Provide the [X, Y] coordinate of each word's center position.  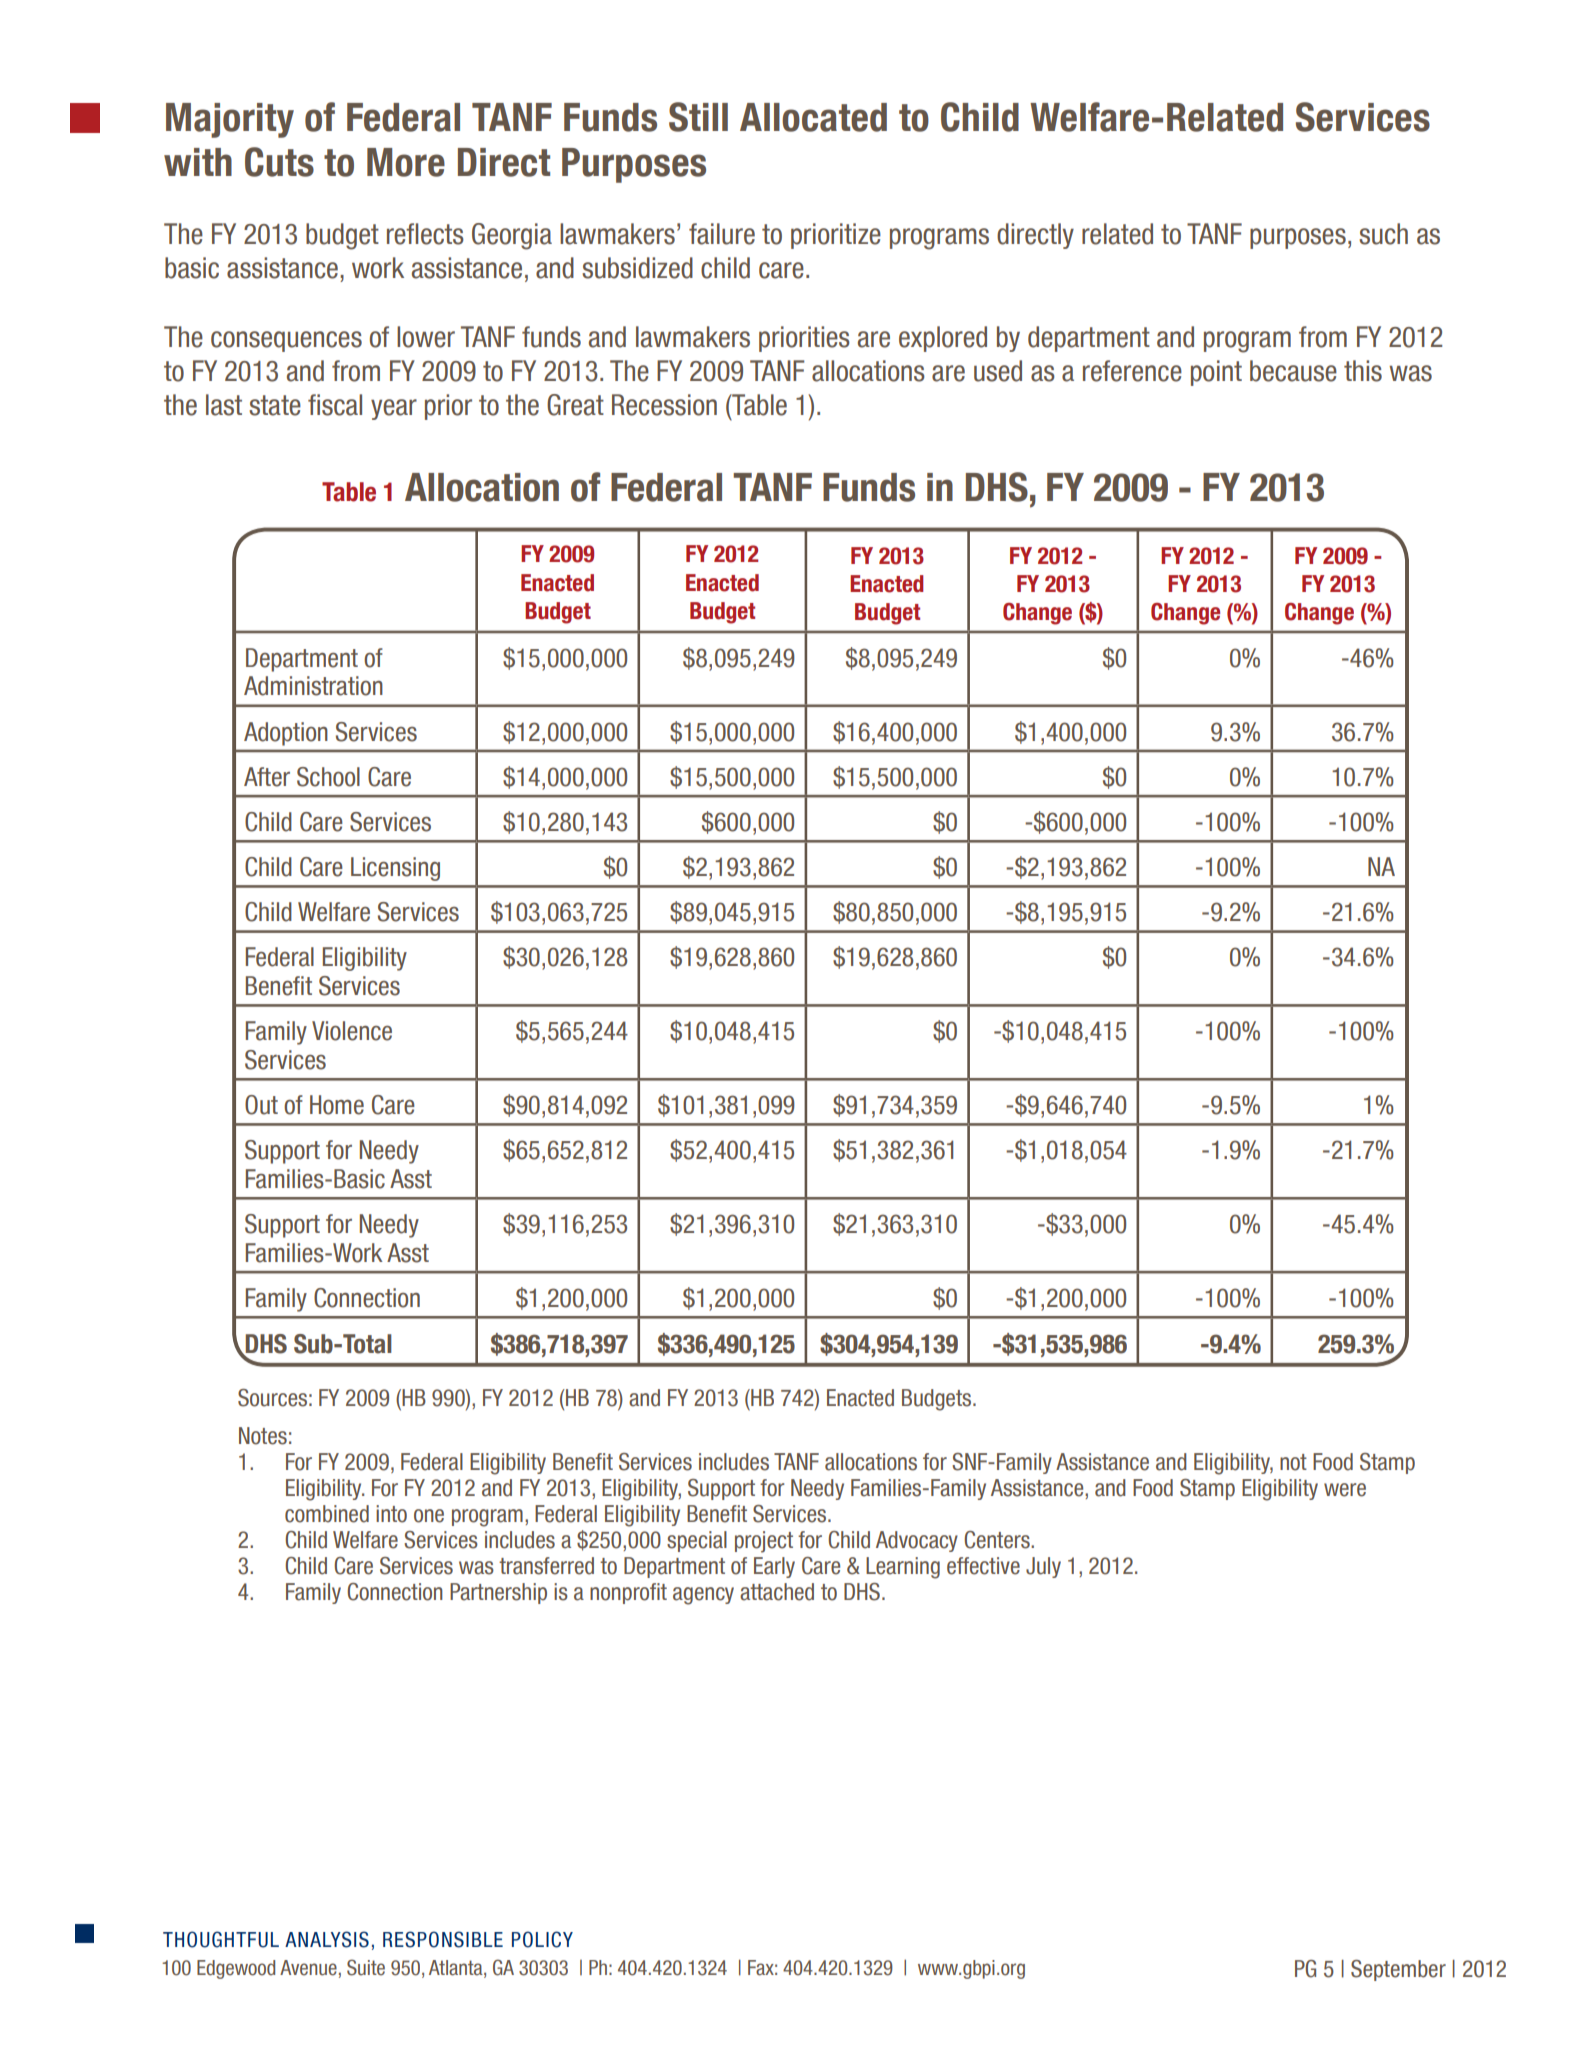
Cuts [279, 162]
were [1345, 1490]
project [764, 1542]
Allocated [813, 117]
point [1216, 373]
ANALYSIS [327, 1939]
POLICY [542, 1939]
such [1383, 234]
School [328, 777]
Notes [263, 1436]
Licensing [395, 869]
